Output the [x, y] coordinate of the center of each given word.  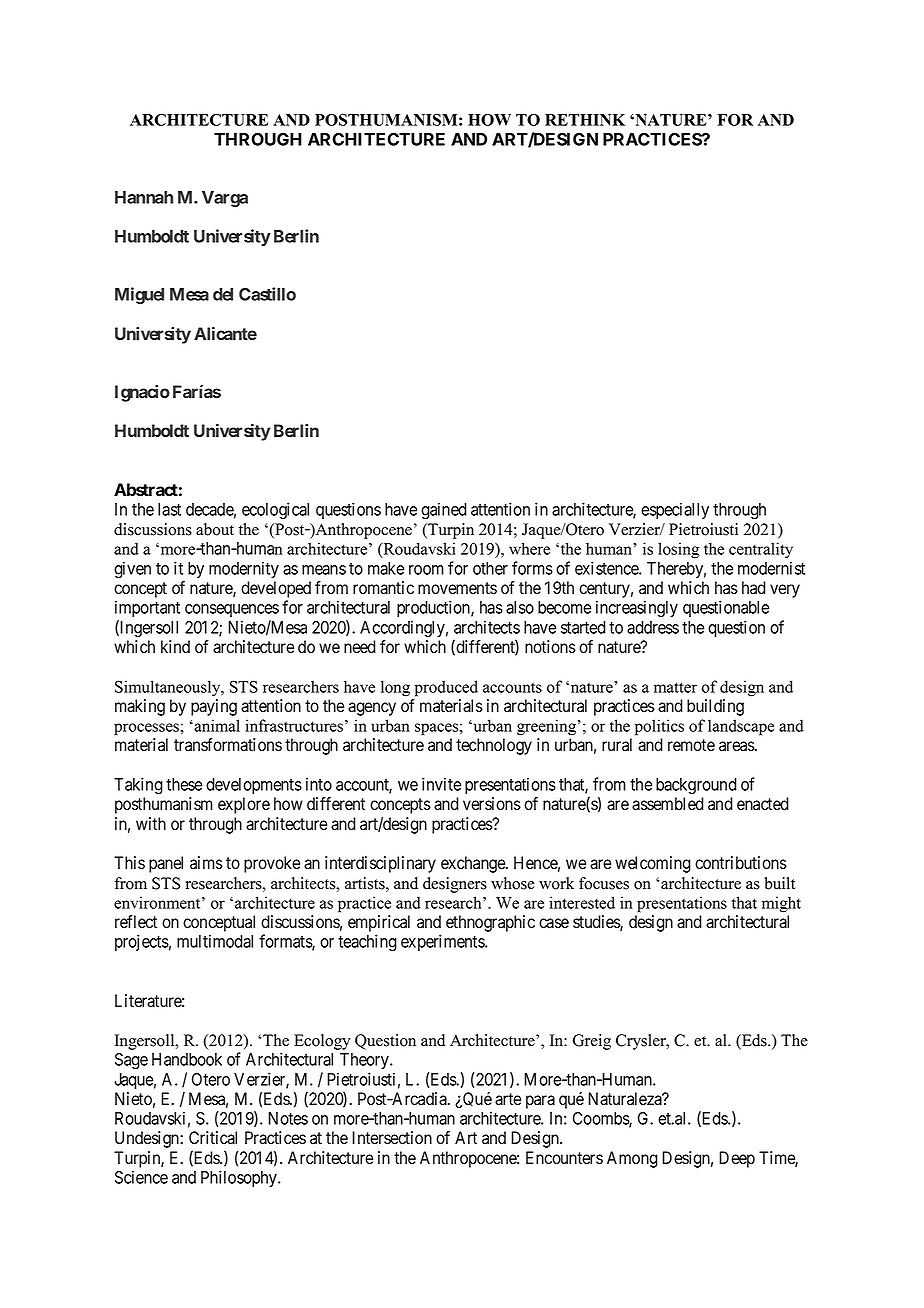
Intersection [392, 1138]
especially [675, 510]
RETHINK [585, 120]
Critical [213, 1138]
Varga [225, 199]
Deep [737, 1159]
